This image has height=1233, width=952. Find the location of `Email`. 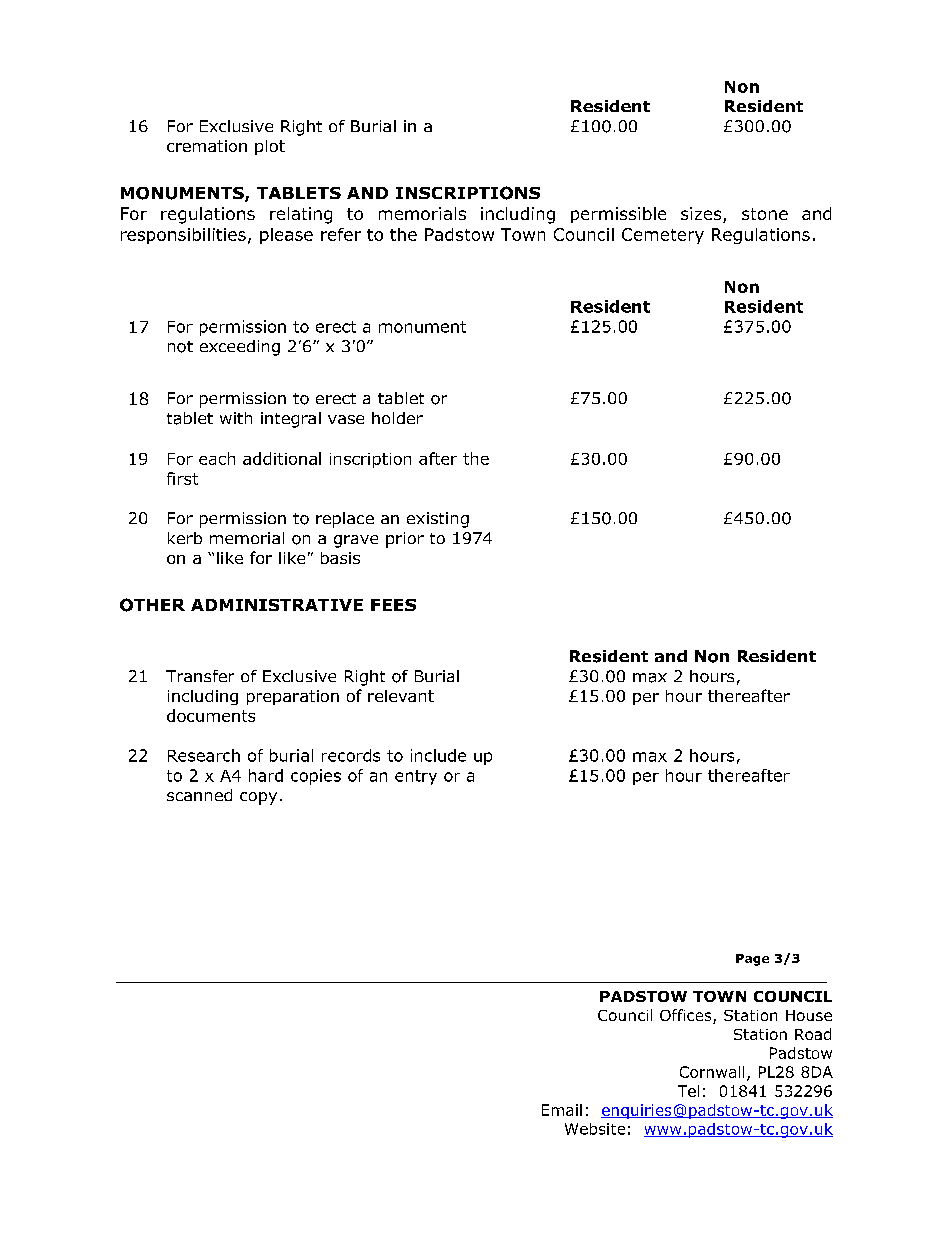

Email is located at coordinates (562, 1110).
